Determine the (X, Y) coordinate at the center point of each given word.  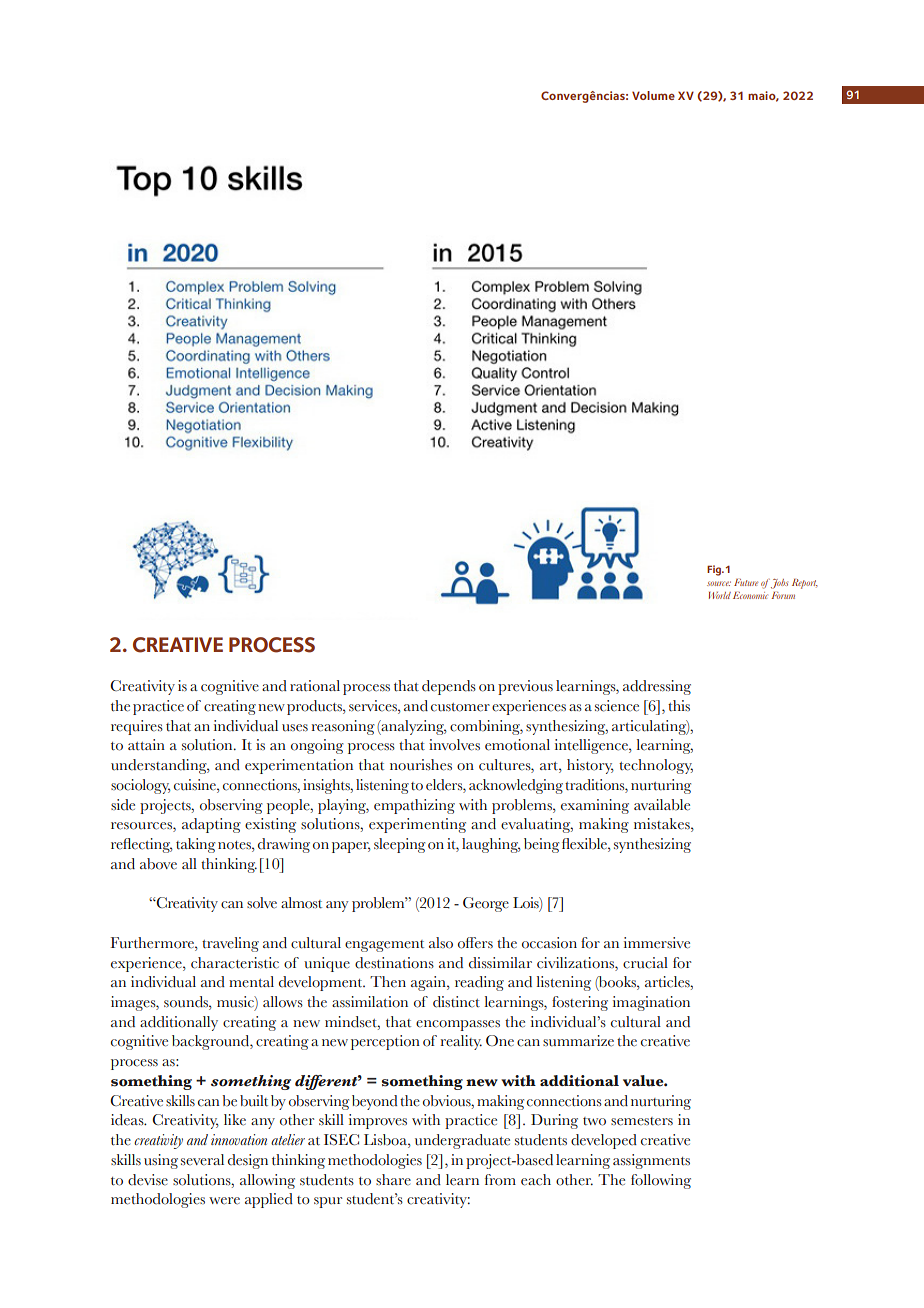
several (202, 1160)
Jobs (779, 584)
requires (137, 727)
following (661, 1181)
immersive (657, 943)
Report (805, 584)
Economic (750, 595)
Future (746, 582)
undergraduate (462, 1141)
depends (449, 687)
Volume (653, 95)
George (486, 904)
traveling (230, 944)
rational (315, 686)
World (720, 595)
